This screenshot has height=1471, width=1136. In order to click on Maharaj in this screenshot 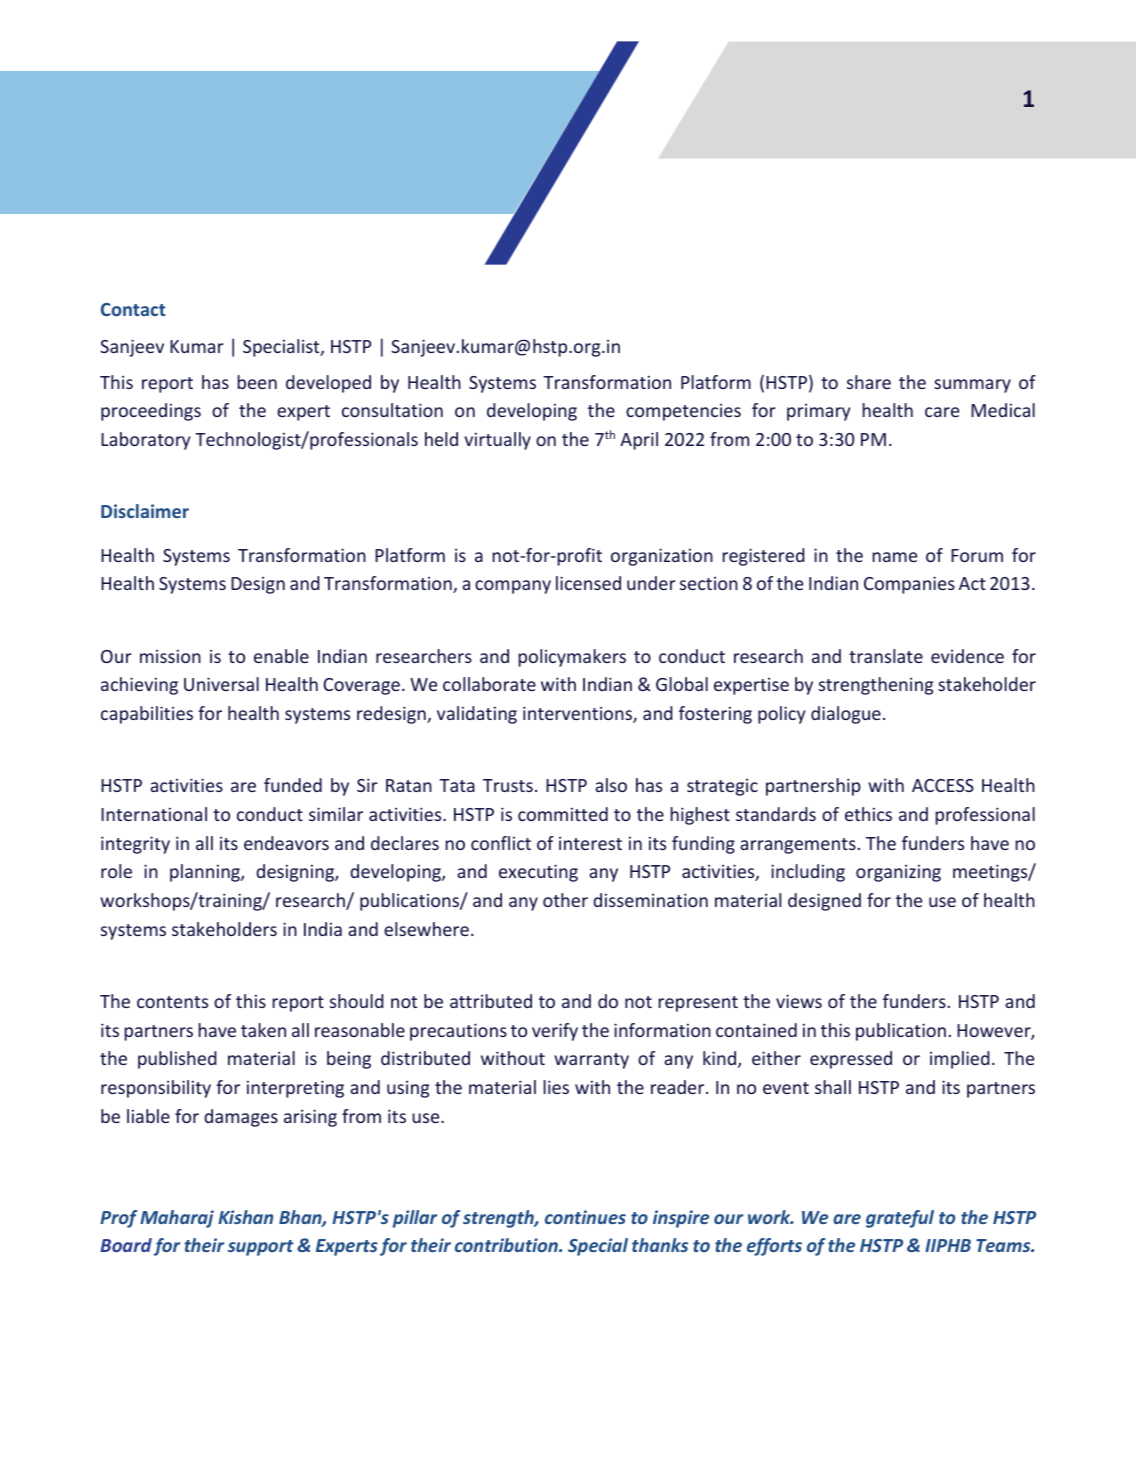, I will do `click(177, 1219)`.
